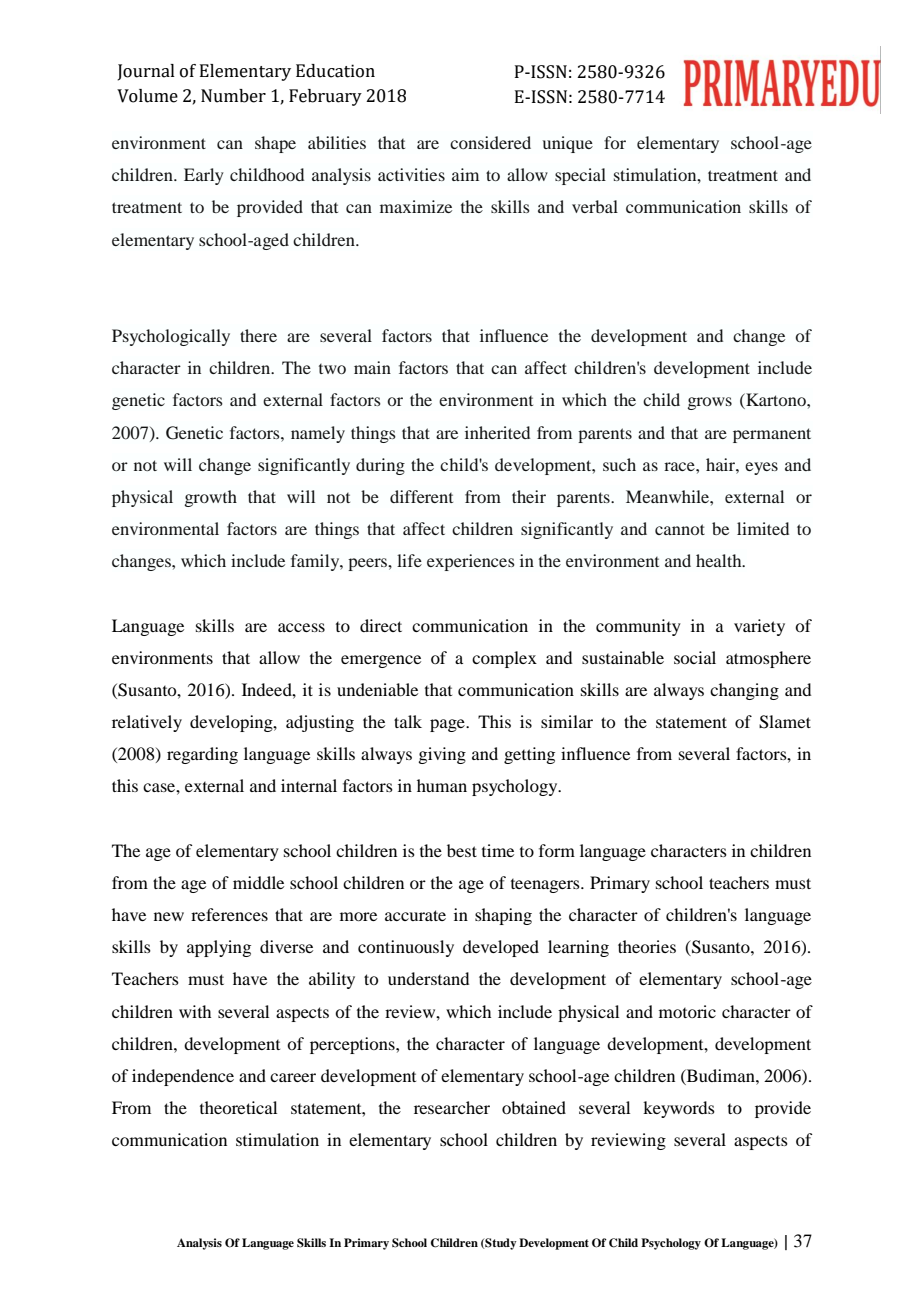 The width and height of the screenshot is (924, 1308). I want to click on social, so click(695, 657).
